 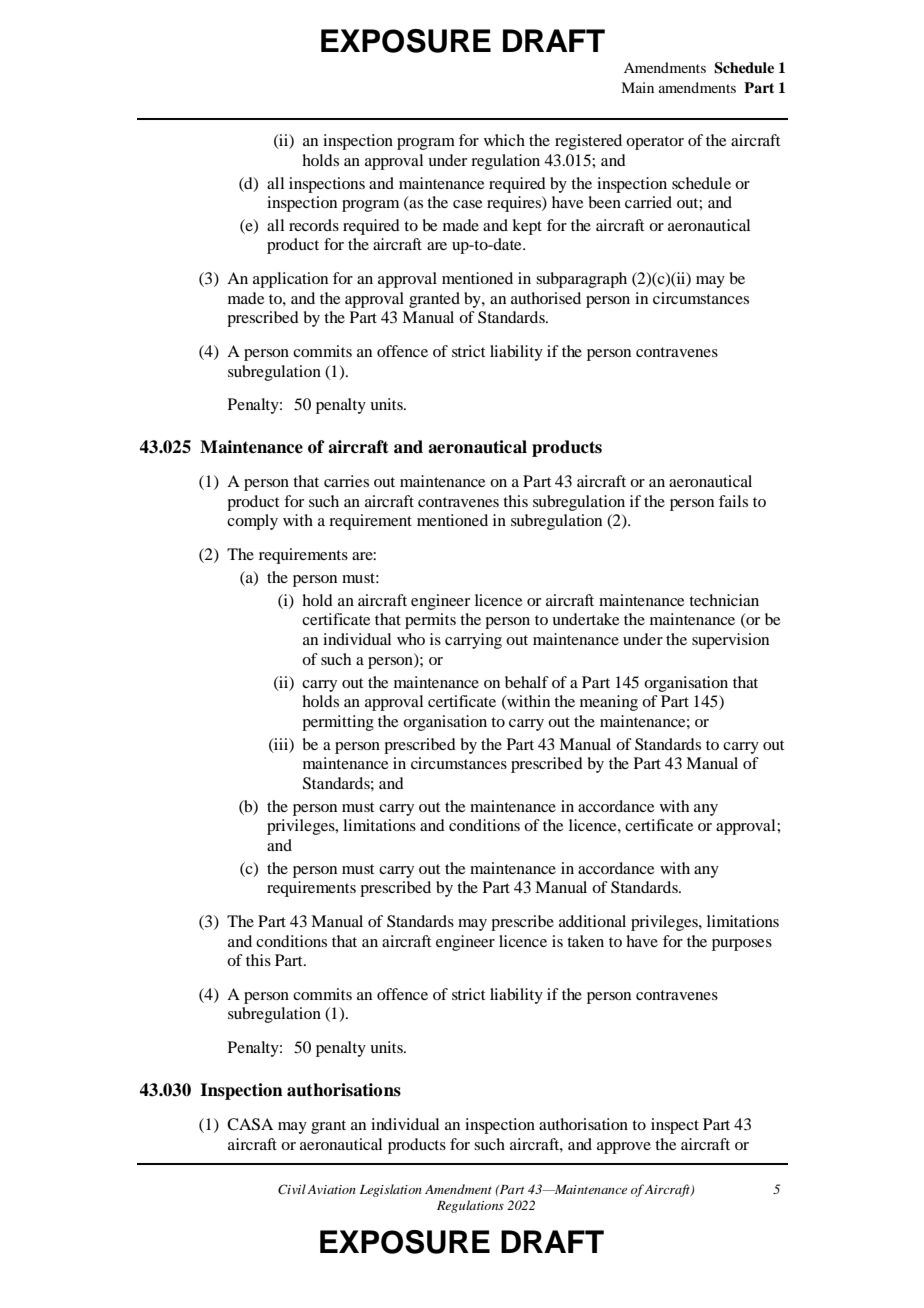 What do you see at coordinates (504, 140) in the screenshot?
I see `which` at bounding box center [504, 140].
